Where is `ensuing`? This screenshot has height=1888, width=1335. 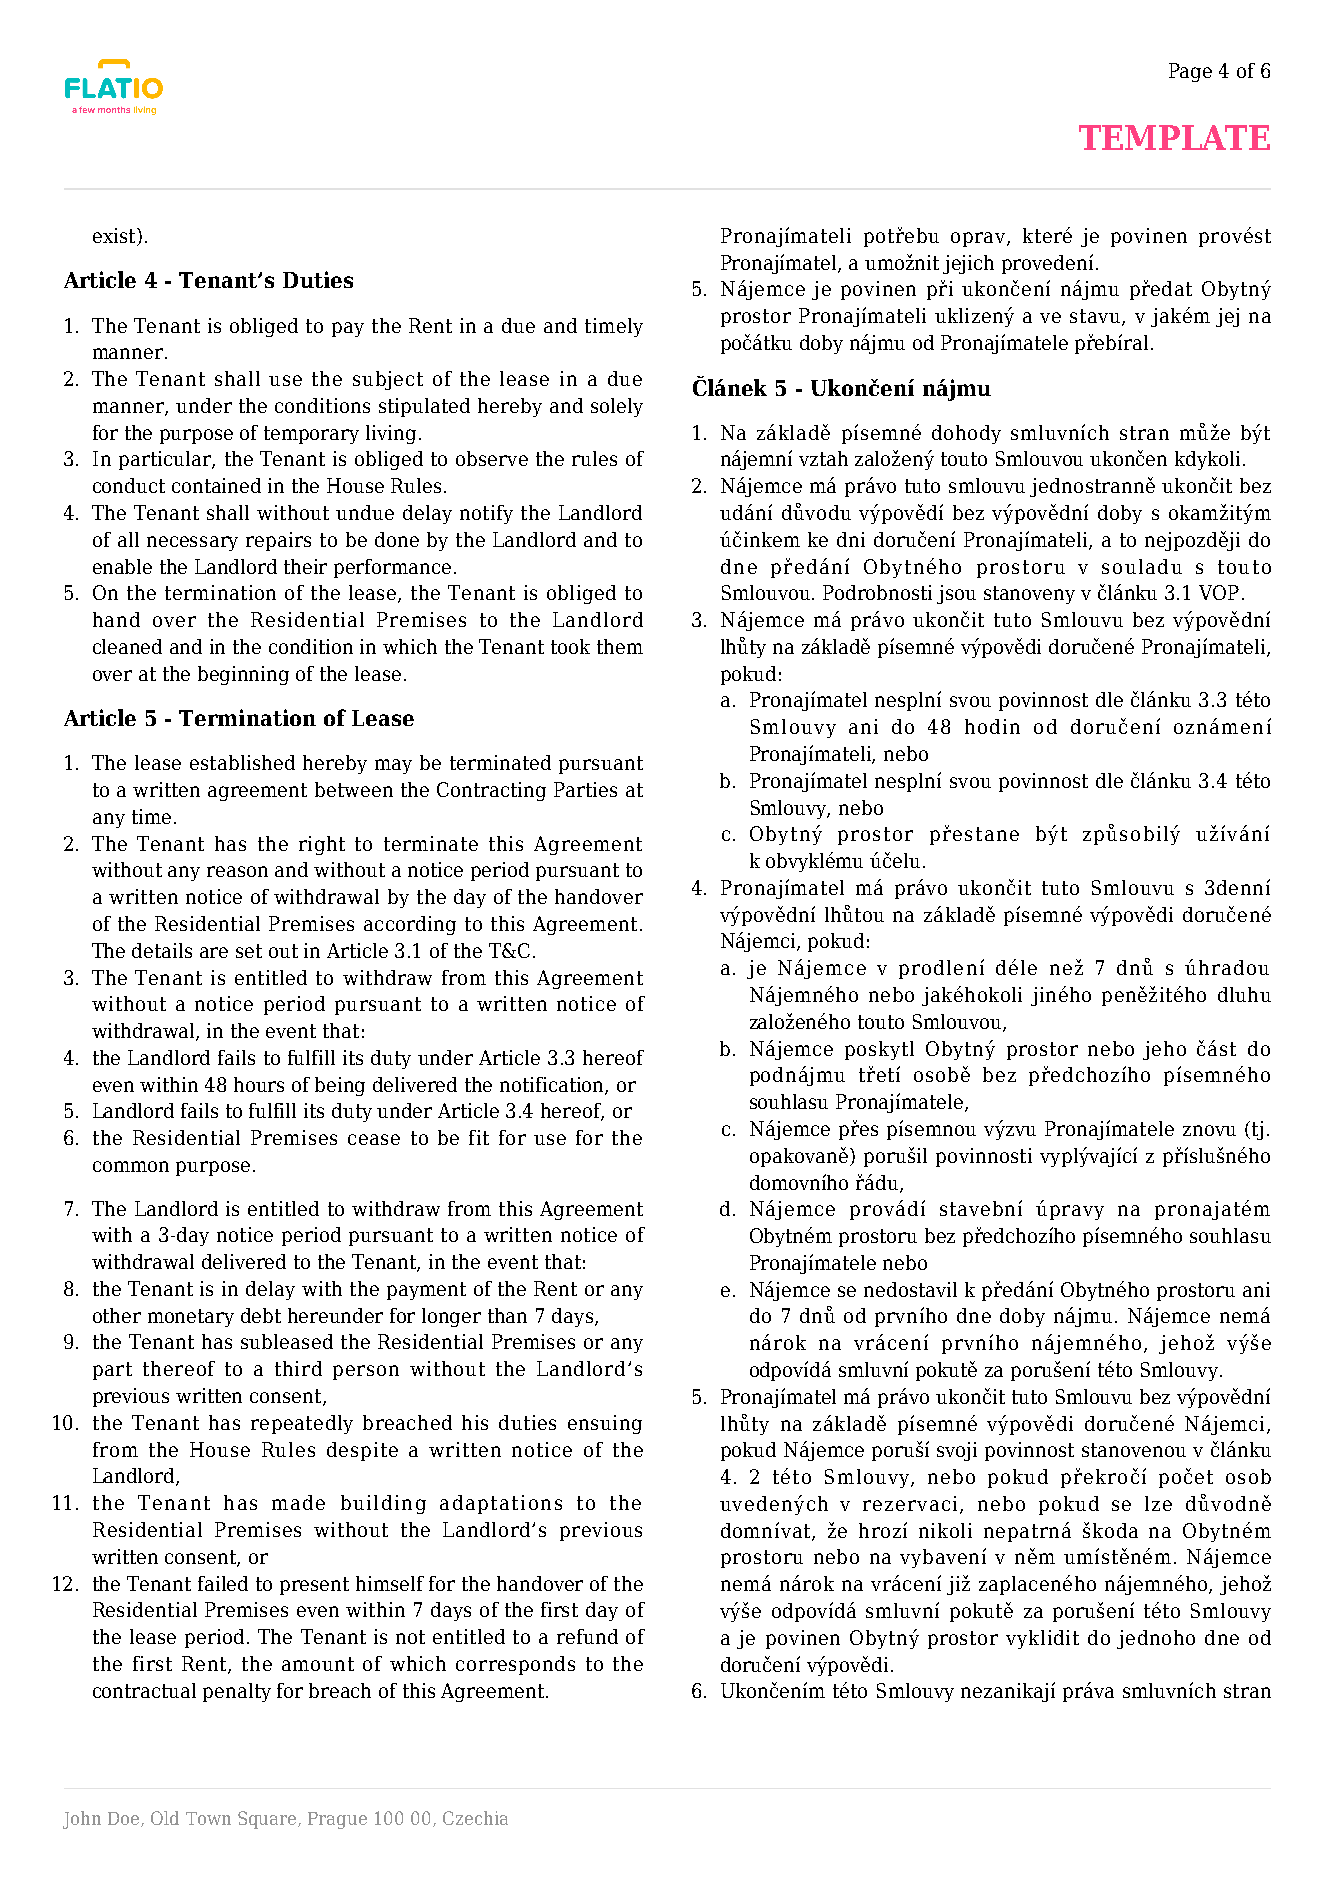 ensuing is located at coordinates (605, 1424).
